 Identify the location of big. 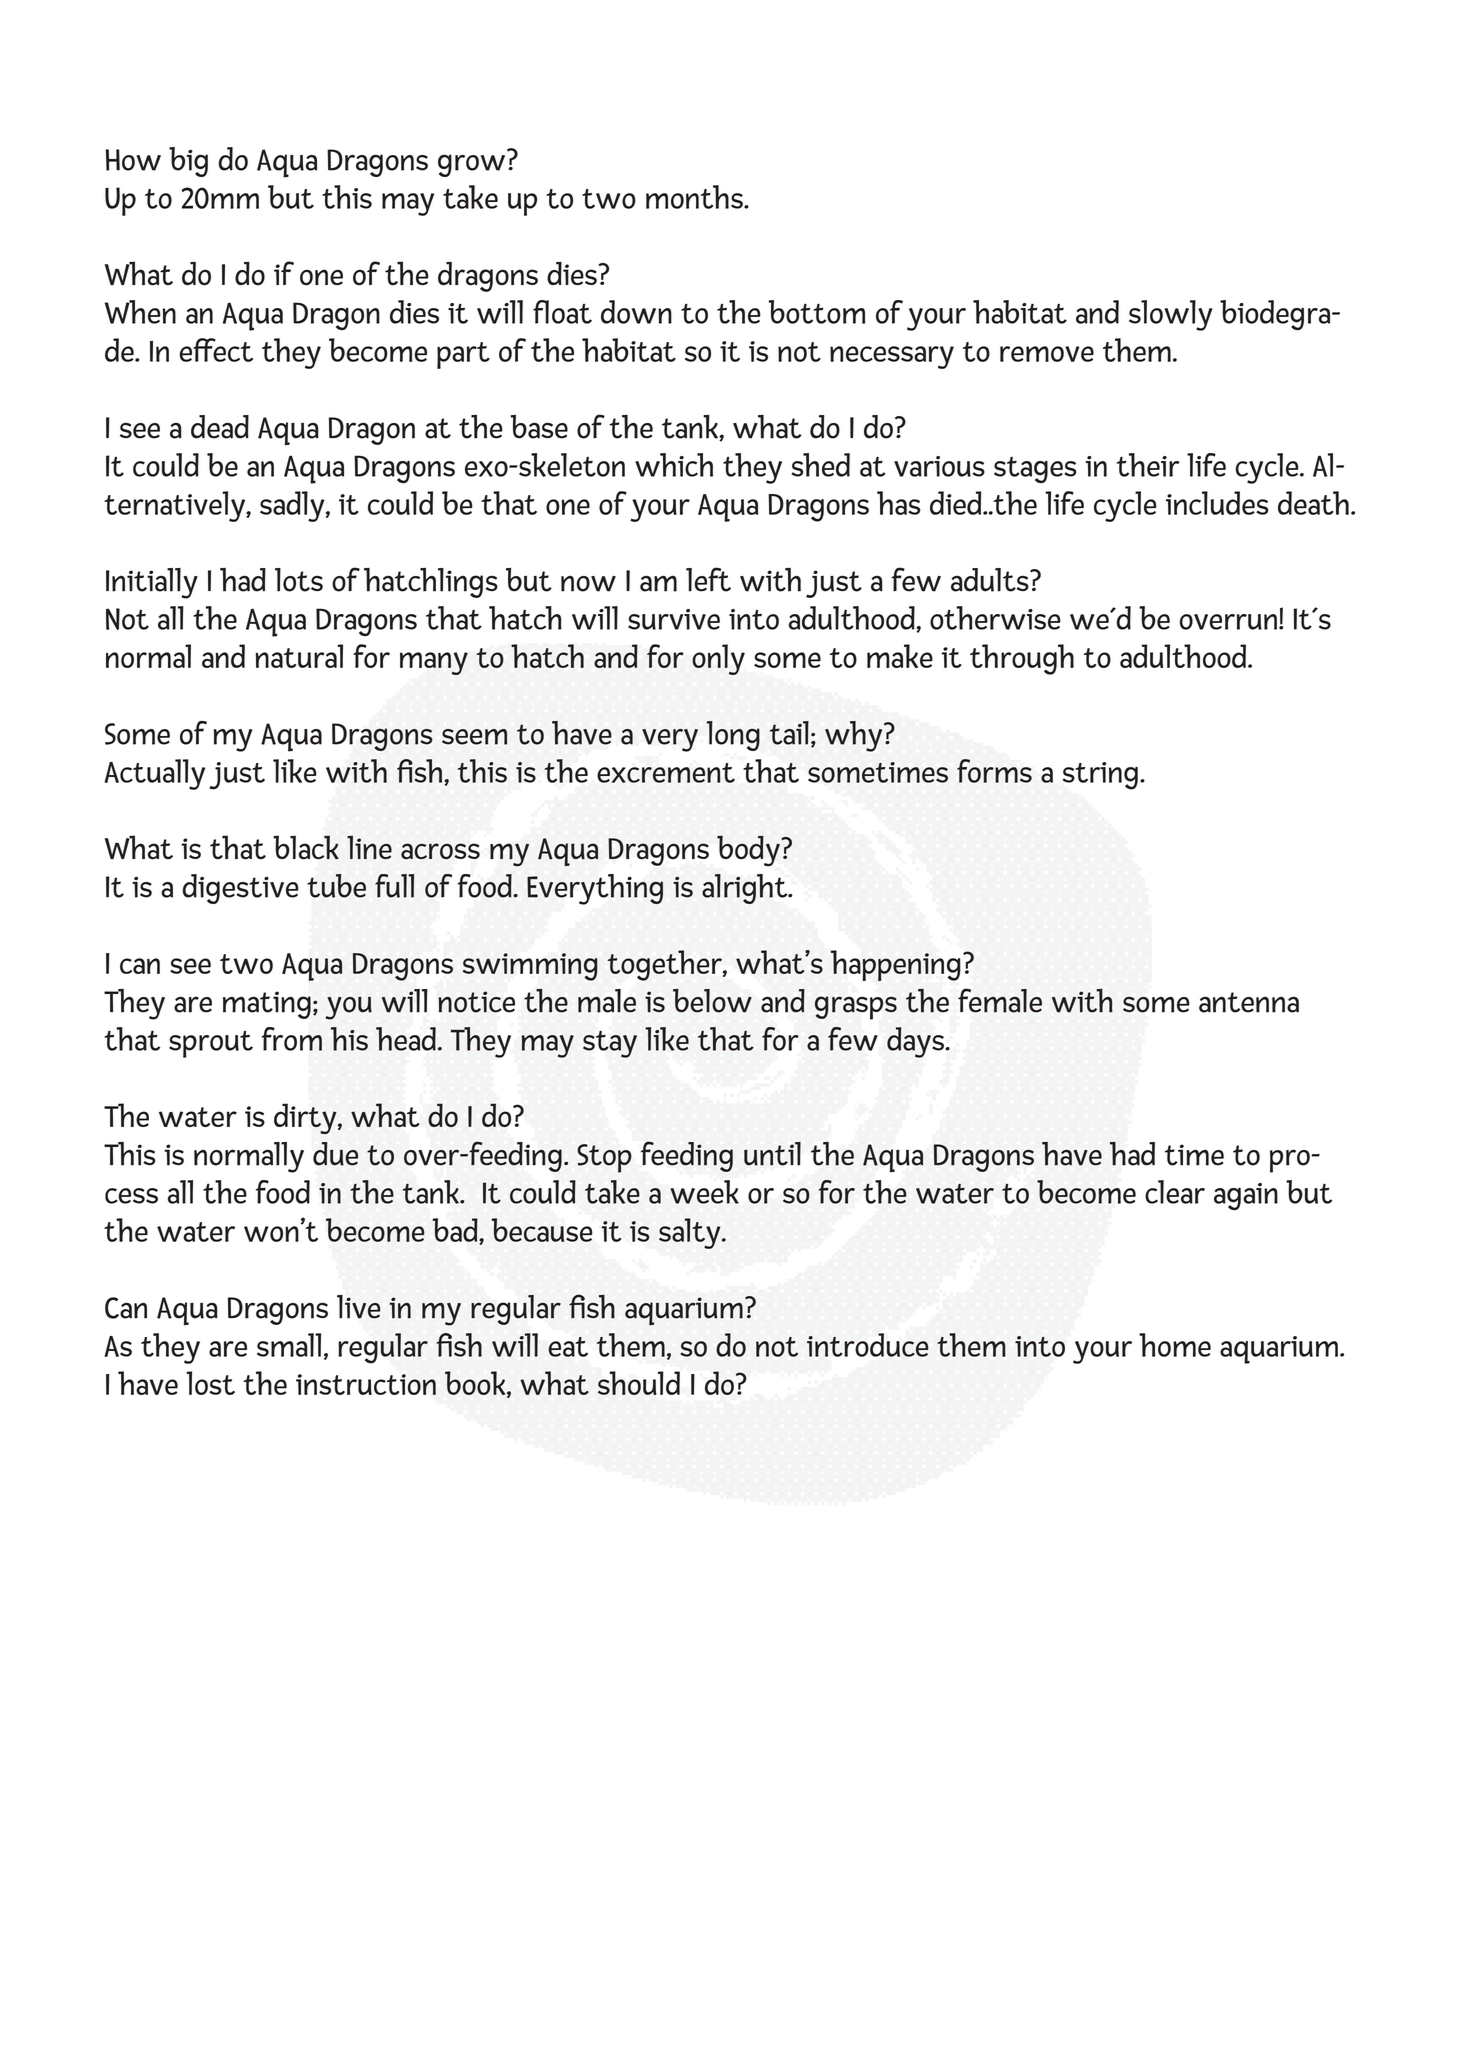
(188, 162).
